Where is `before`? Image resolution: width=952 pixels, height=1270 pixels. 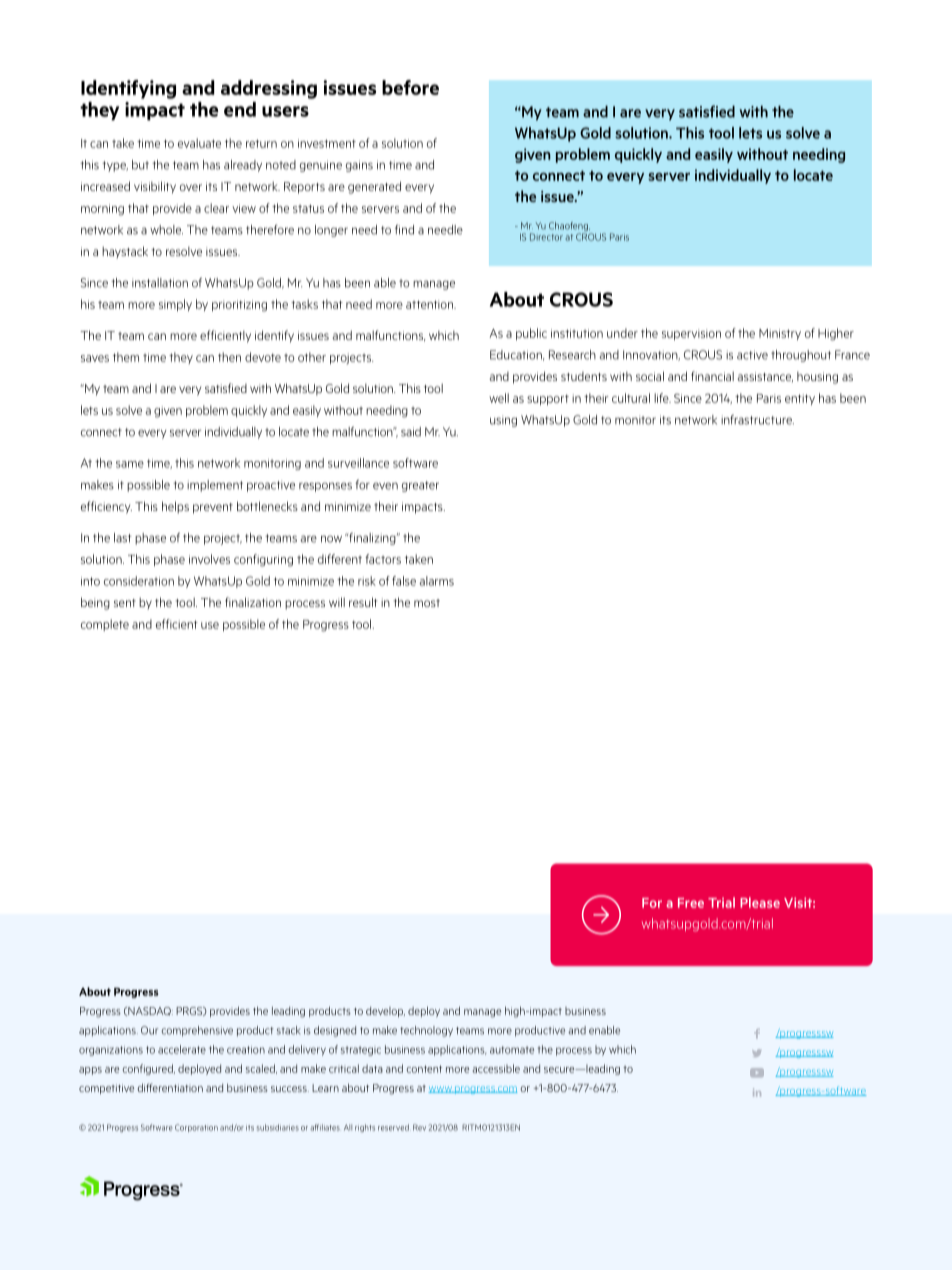 before is located at coordinates (410, 87).
